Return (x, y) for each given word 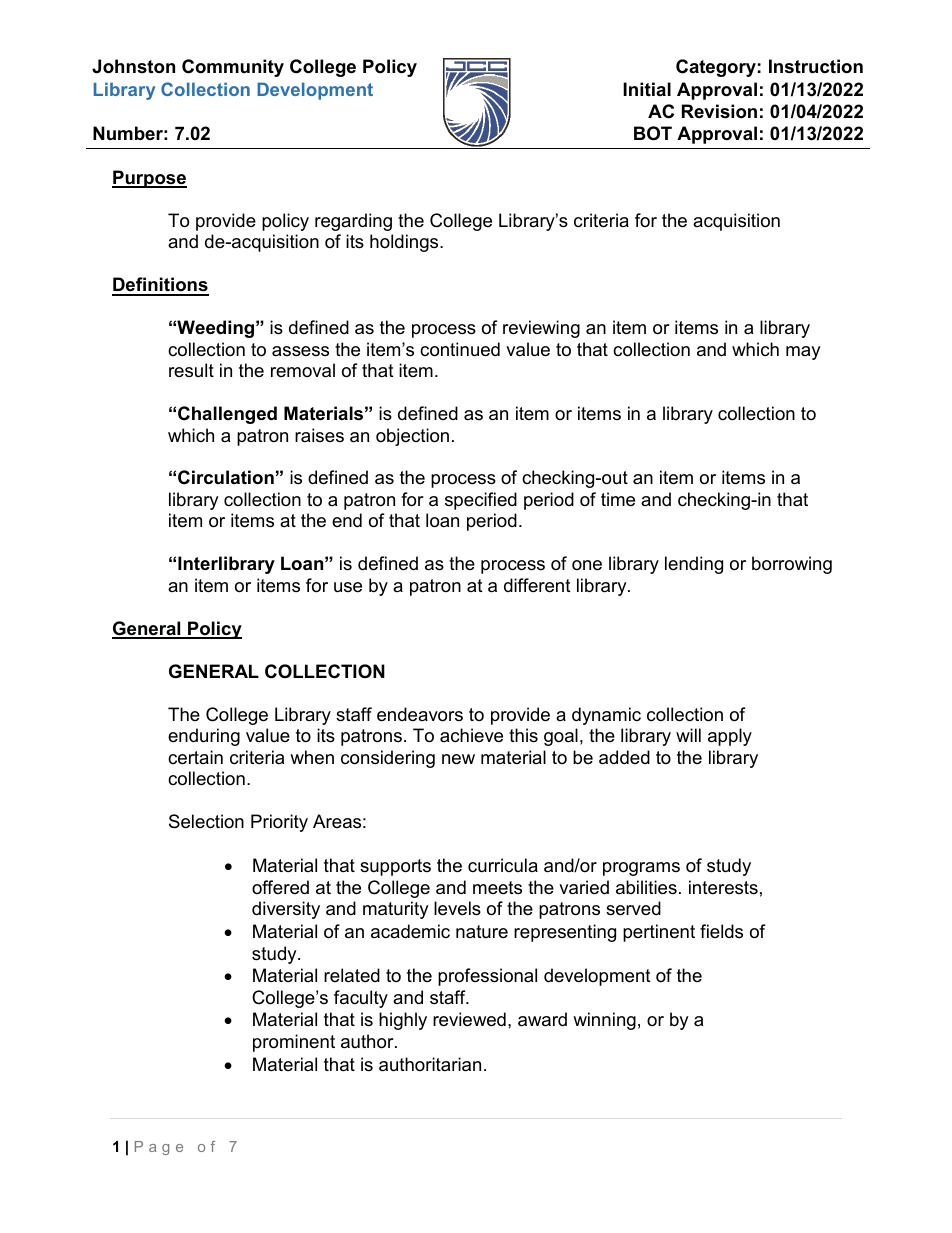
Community (233, 68)
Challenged (227, 415)
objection (412, 437)
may (803, 353)
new (458, 759)
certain (195, 757)
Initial (647, 89)
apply (730, 737)
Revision (719, 111)
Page (159, 1148)
